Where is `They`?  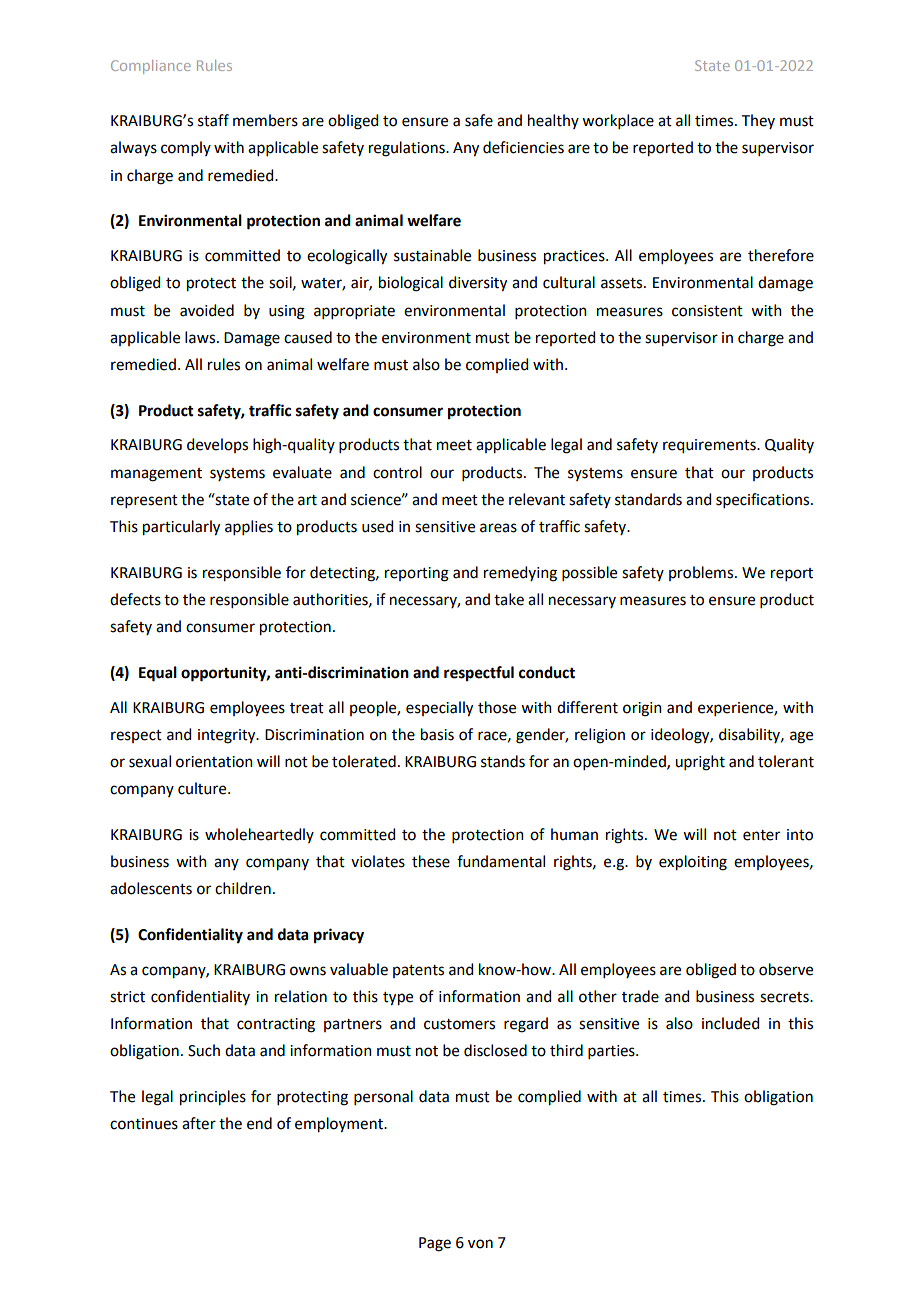
They is located at coordinates (758, 121).
